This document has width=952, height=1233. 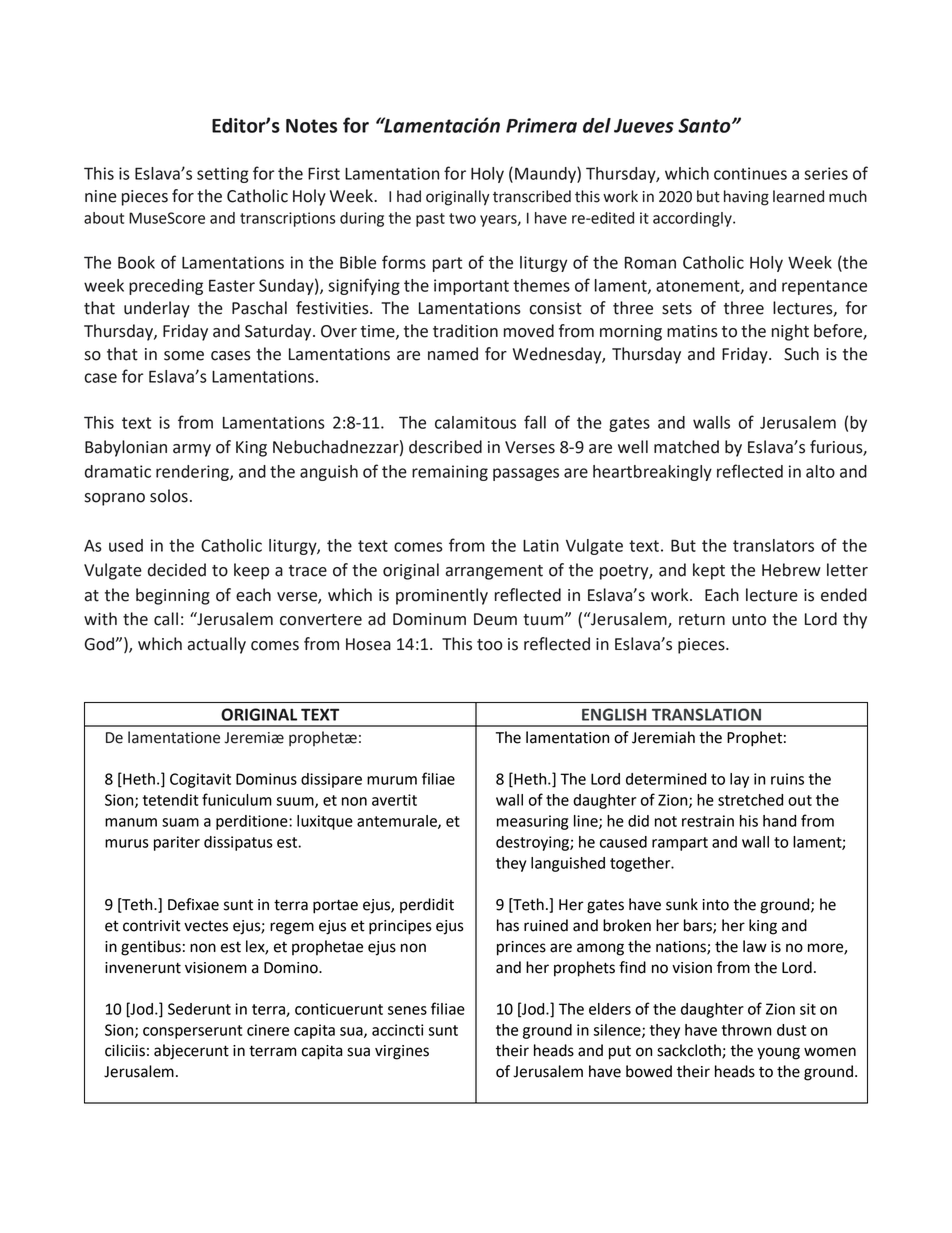 I want to click on Such, so click(x=801, y=354).
